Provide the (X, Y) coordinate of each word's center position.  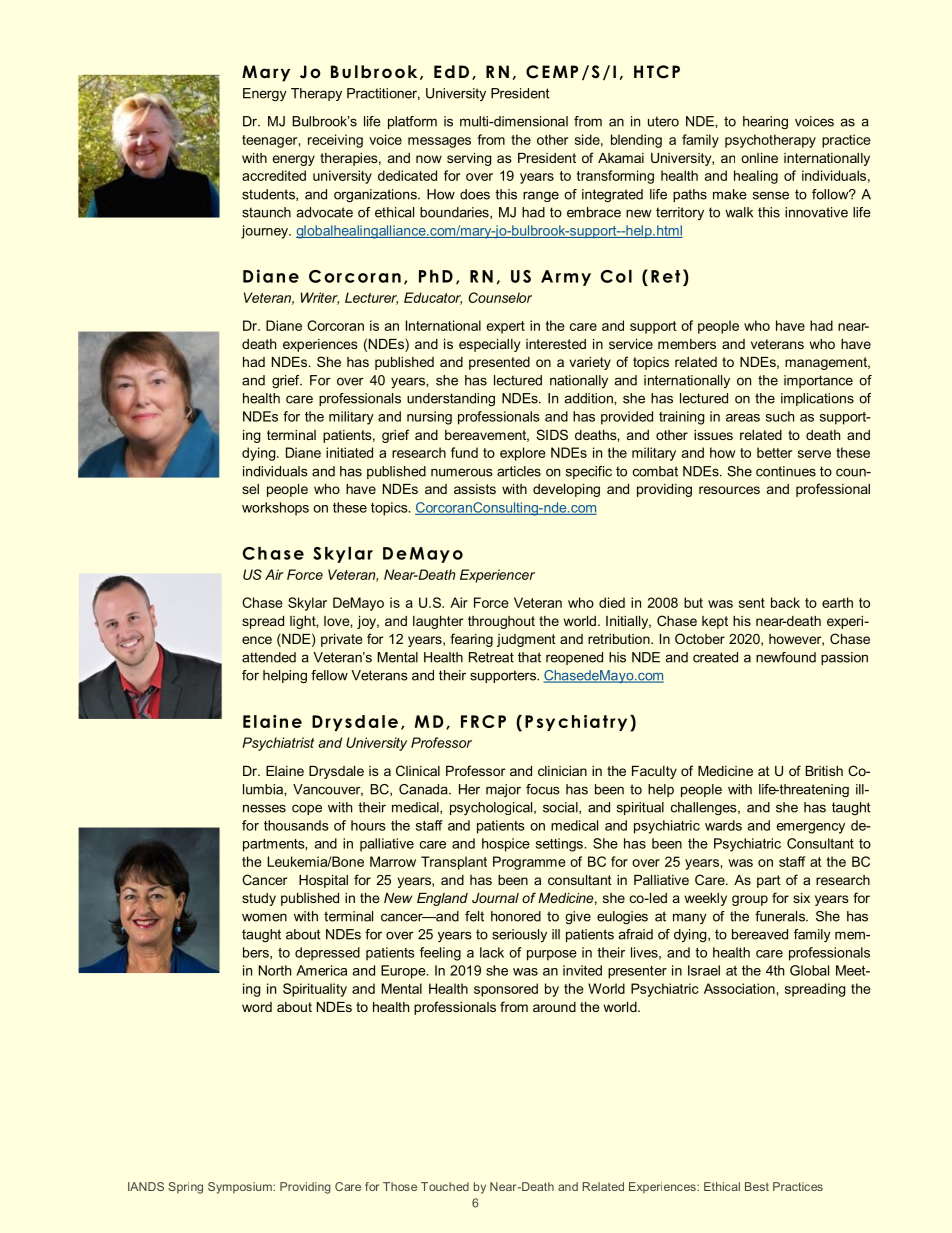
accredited (274, 175)
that (529, 657)
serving (469, 159)
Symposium (241, 1188)
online (759, 158)
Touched (445, 1186)
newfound (786, 657)
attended (269, 657)
